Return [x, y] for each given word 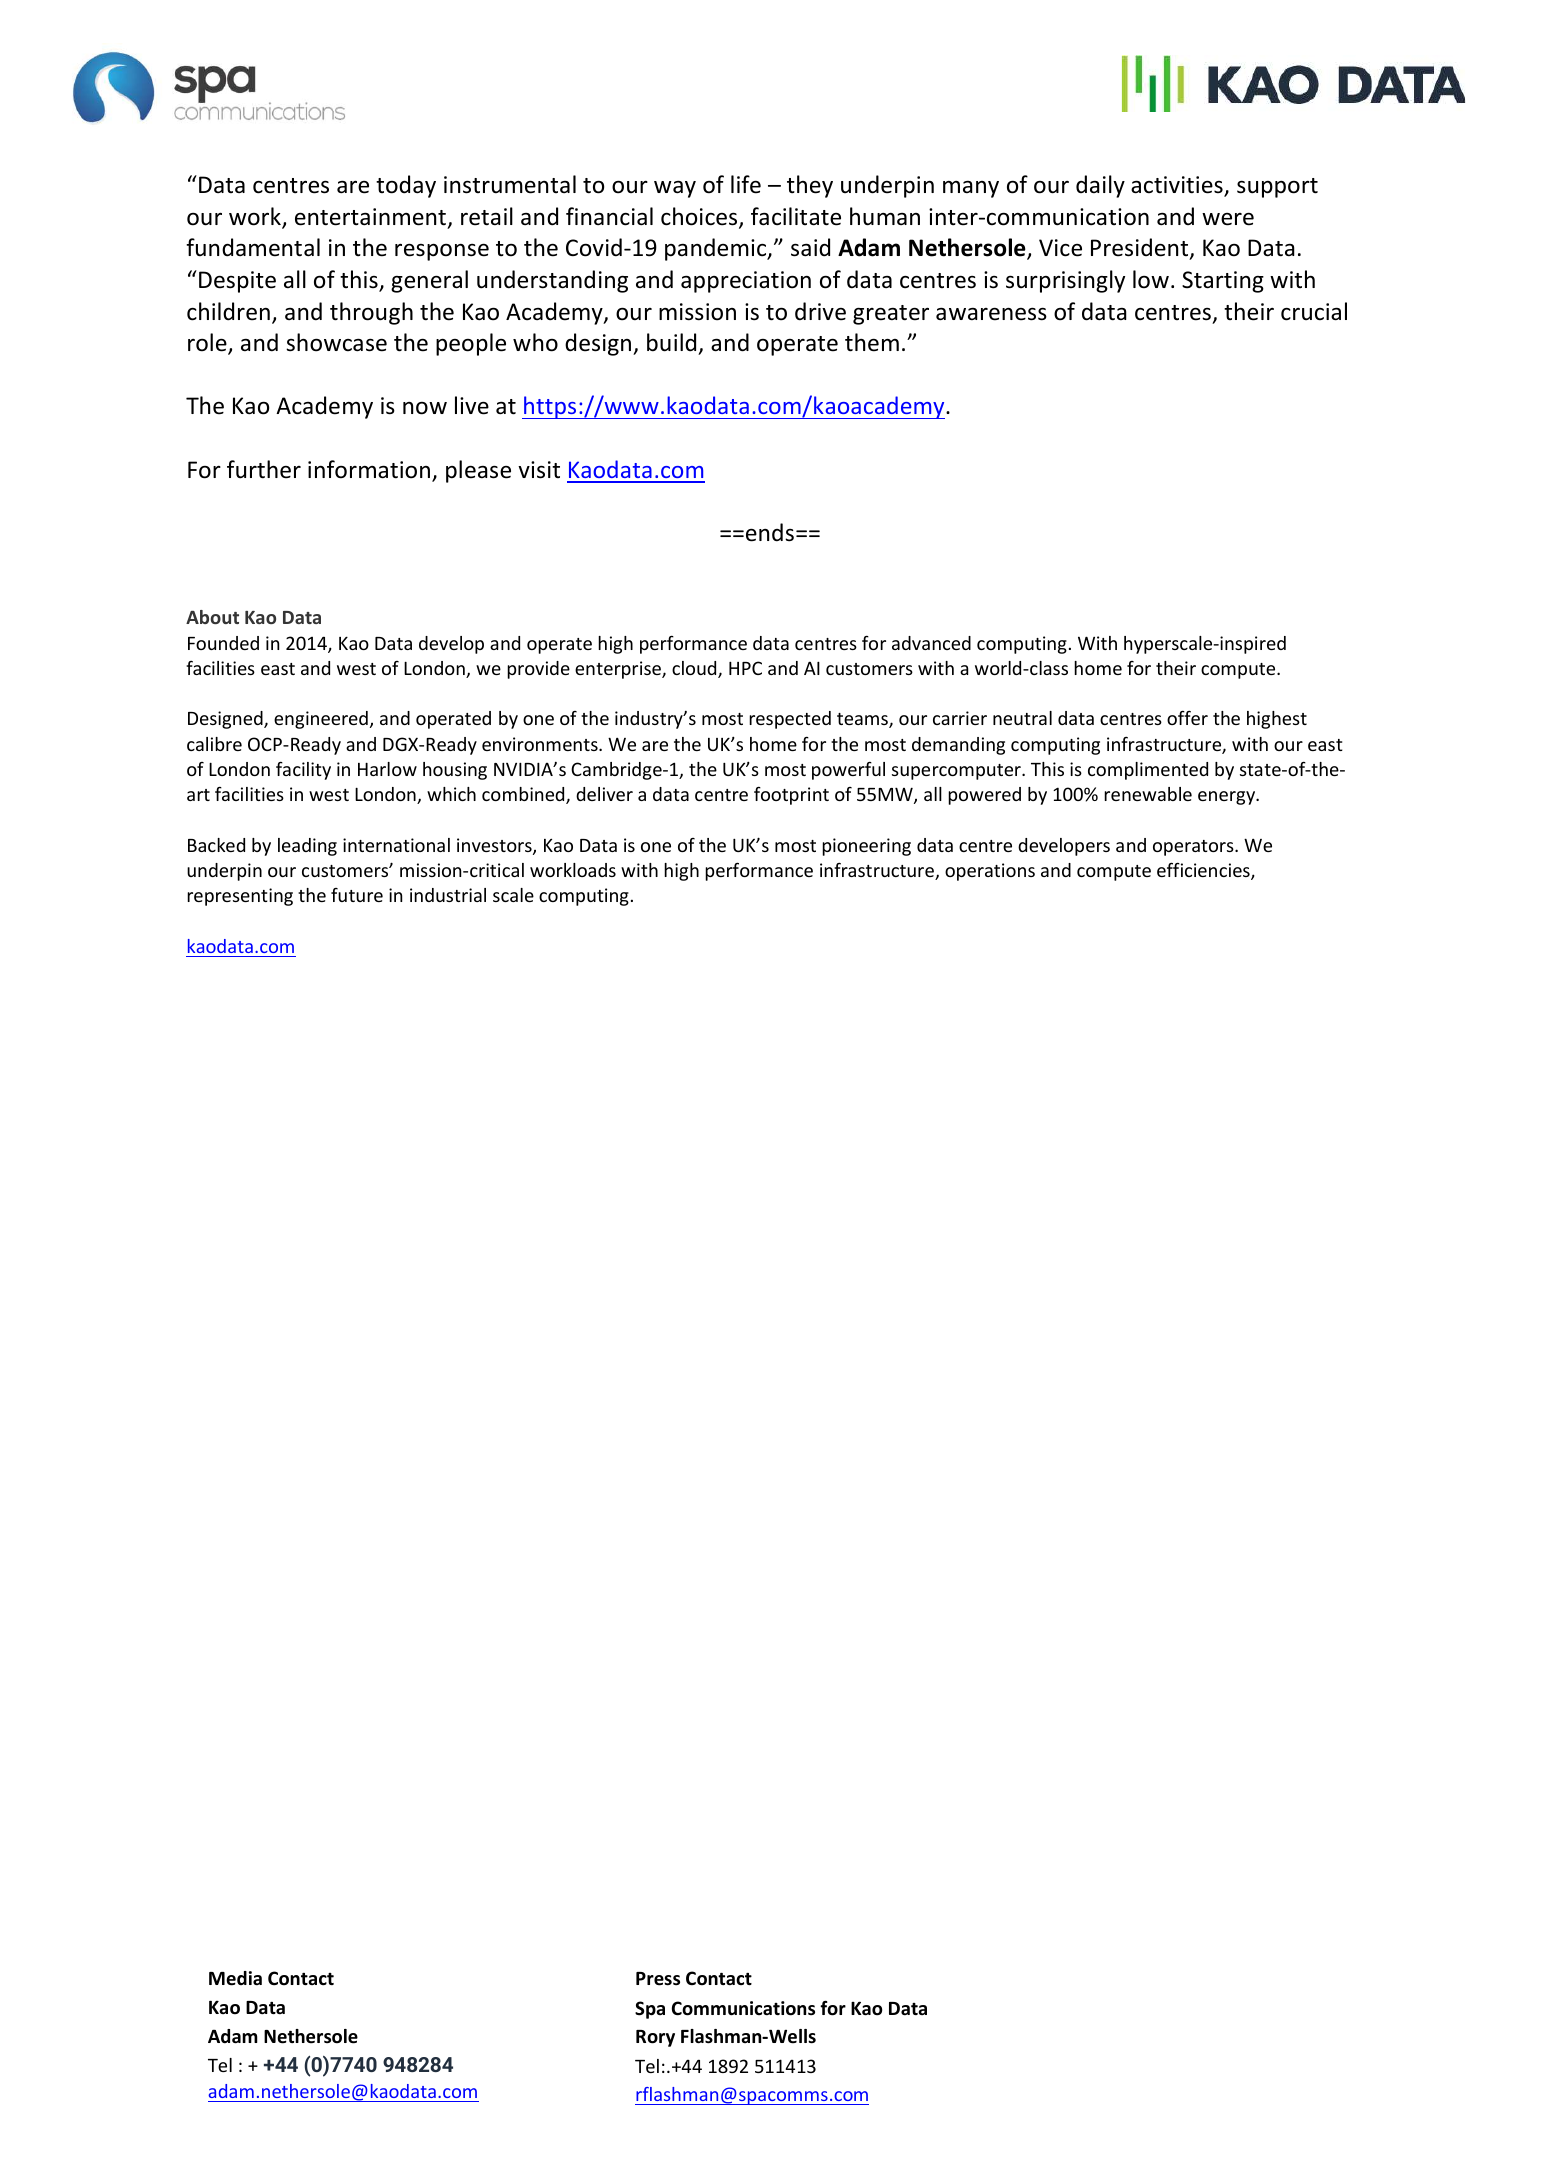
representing [240, 897]
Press [658, 1979]
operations [990, 872]
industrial [448, 895]
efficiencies [1204, 871]
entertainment [370, 217]
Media [235, 1978]
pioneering [866, 847]
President [1141, 249]
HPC [745, 668]
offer [1187, 717]
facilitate [796, 216]
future [357, 895]
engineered [321, 720]
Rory [655, 2038]
